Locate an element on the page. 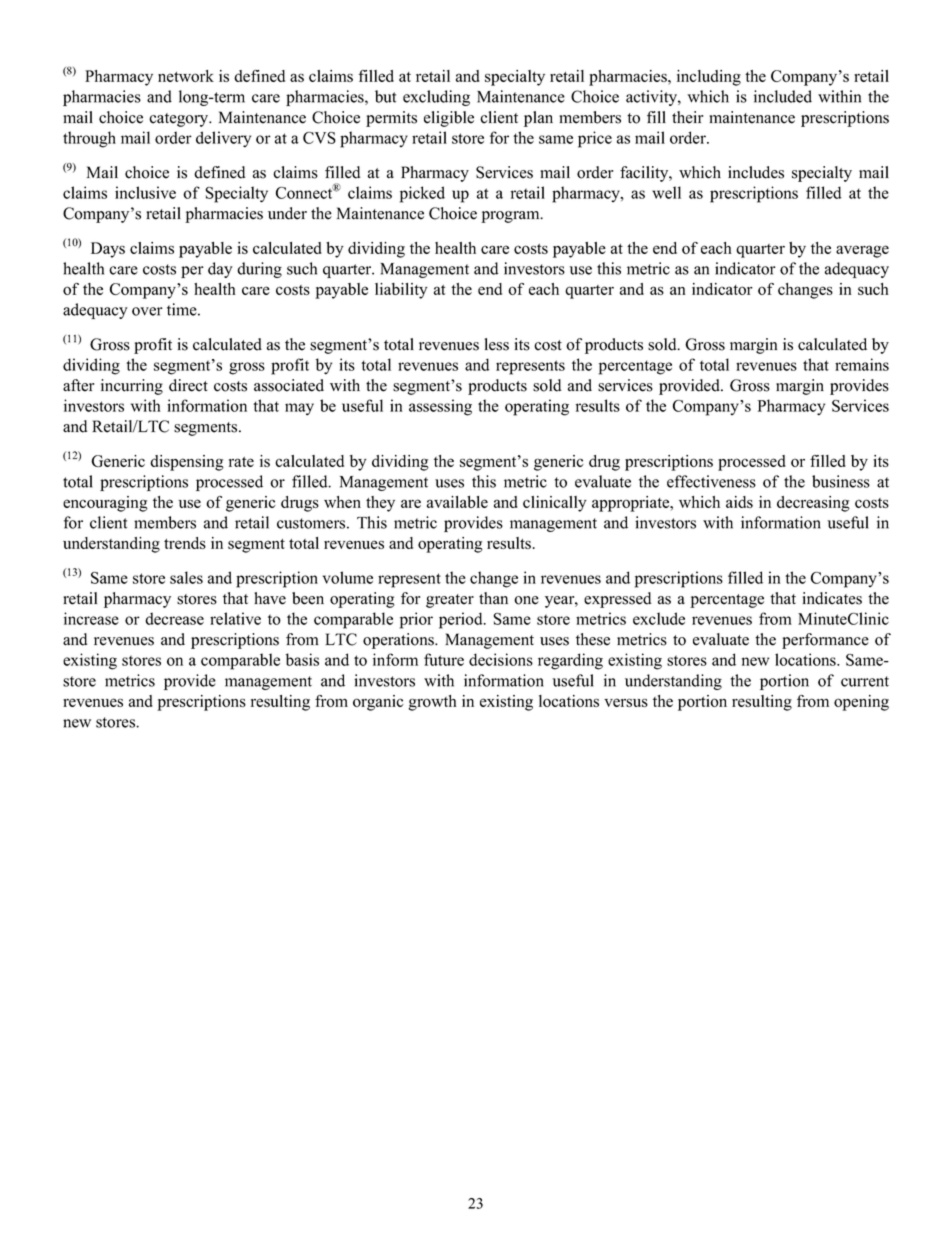  basis is located at coordinates (302, 659).
